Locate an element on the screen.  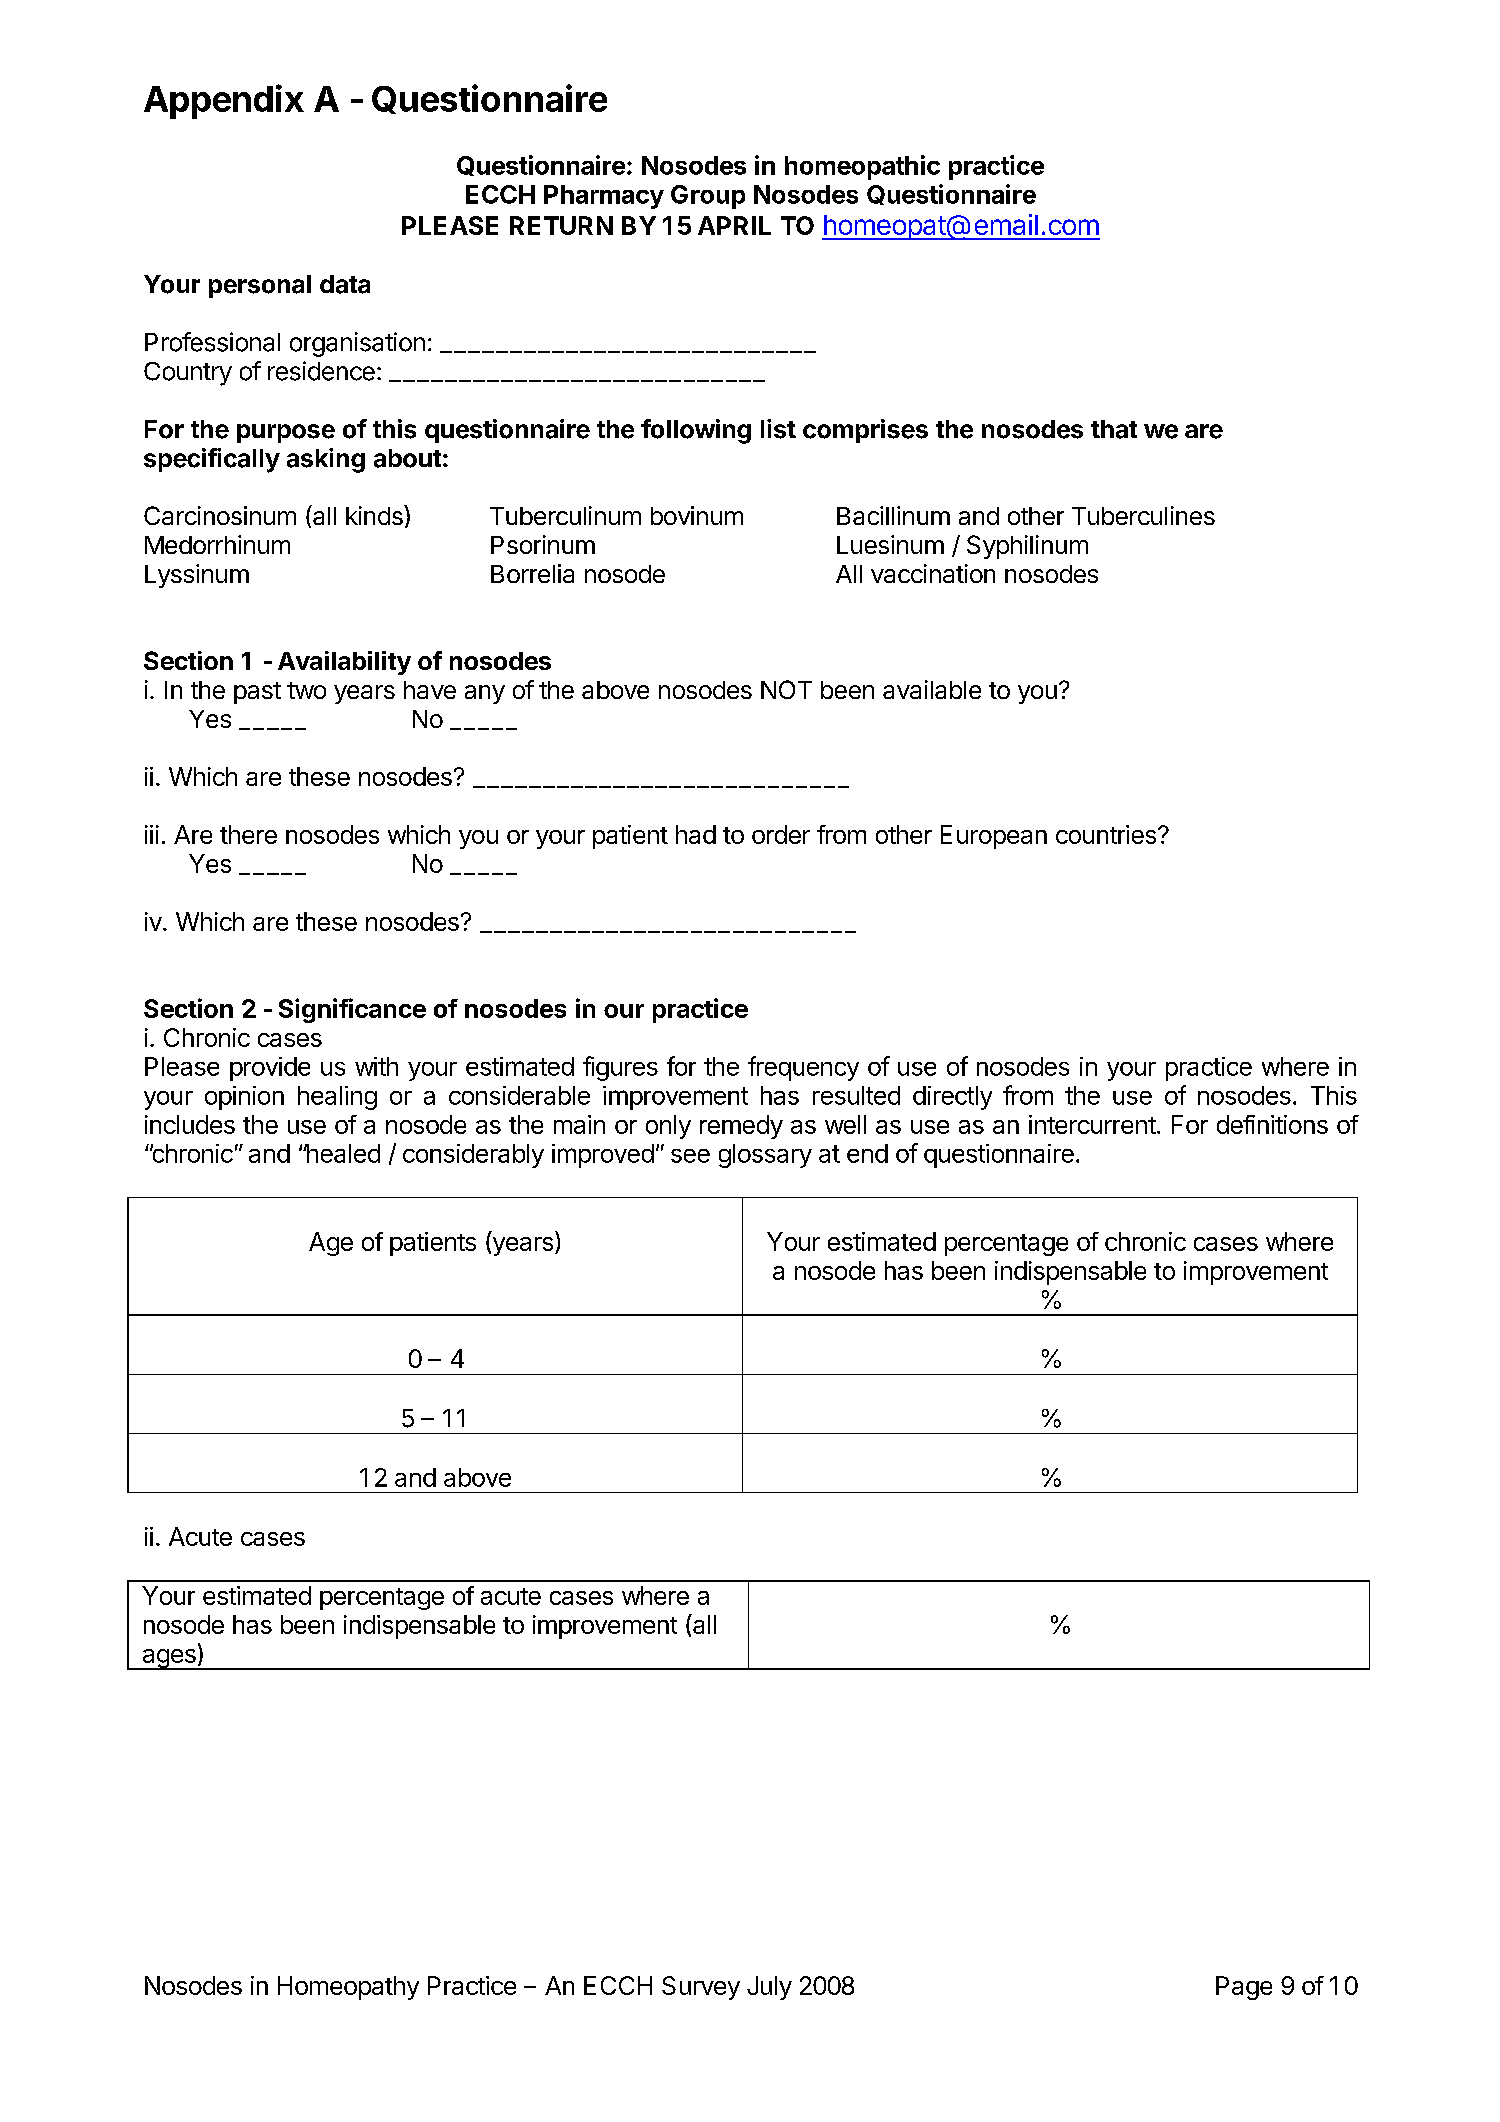
ages is located at coordinates (169, 1659).
